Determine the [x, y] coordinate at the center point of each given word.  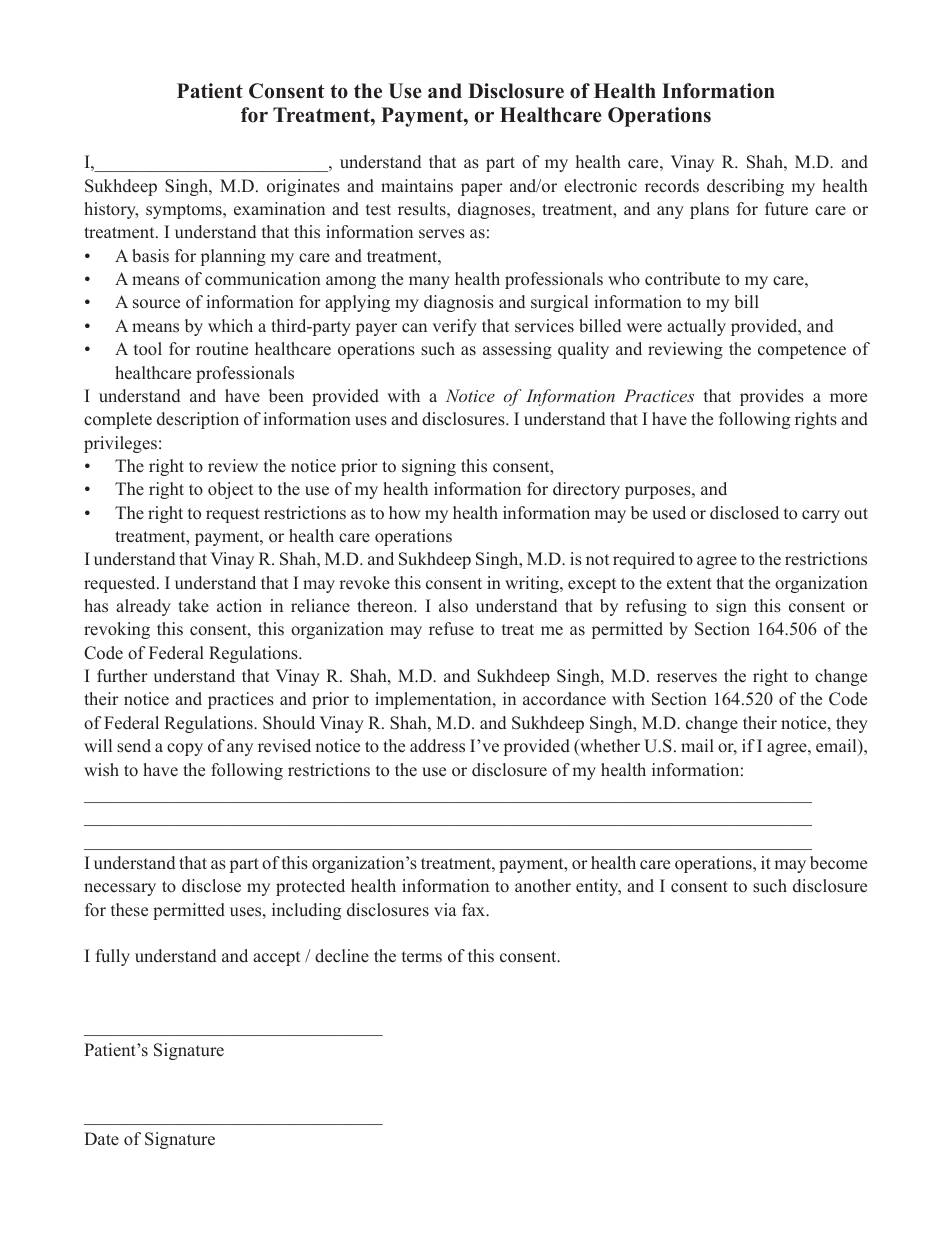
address [437, 746]
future [786, 209]
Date [101, 1139]
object [230, 490]
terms [422, 957]
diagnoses [495, 210]
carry [821, 516]
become [838, 863]
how [404, 513]
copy [185, 749]
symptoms [185, 211]
